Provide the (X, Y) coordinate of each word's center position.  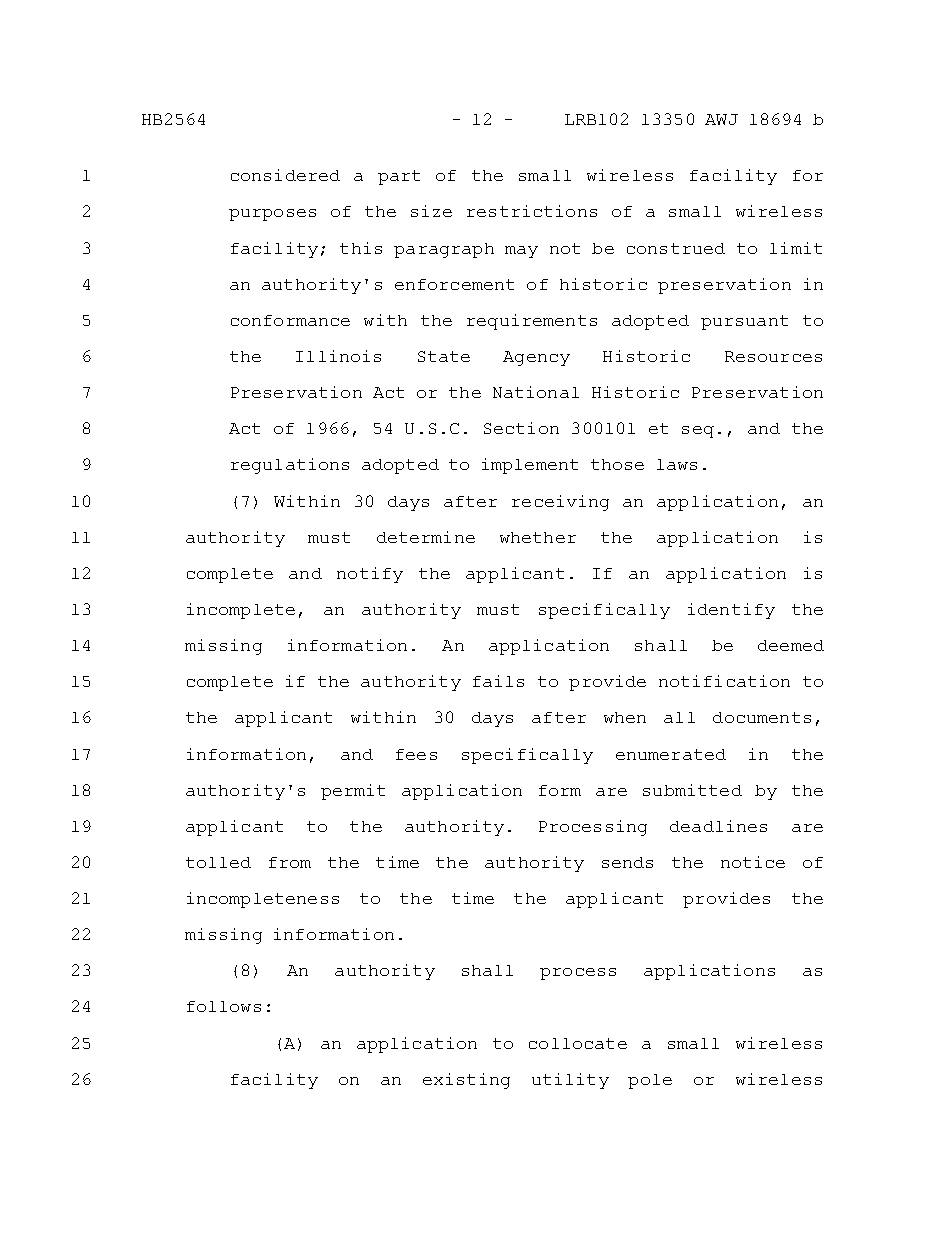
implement (530, 466)
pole (650, 1081)
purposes (272, 215)
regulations (290, 466)
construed (676, 248)
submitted (692, 790)
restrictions (532, 211)
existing (466, 1081)
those (617, 464)
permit (353, 792)
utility (570, 1081)
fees (416, 754)
